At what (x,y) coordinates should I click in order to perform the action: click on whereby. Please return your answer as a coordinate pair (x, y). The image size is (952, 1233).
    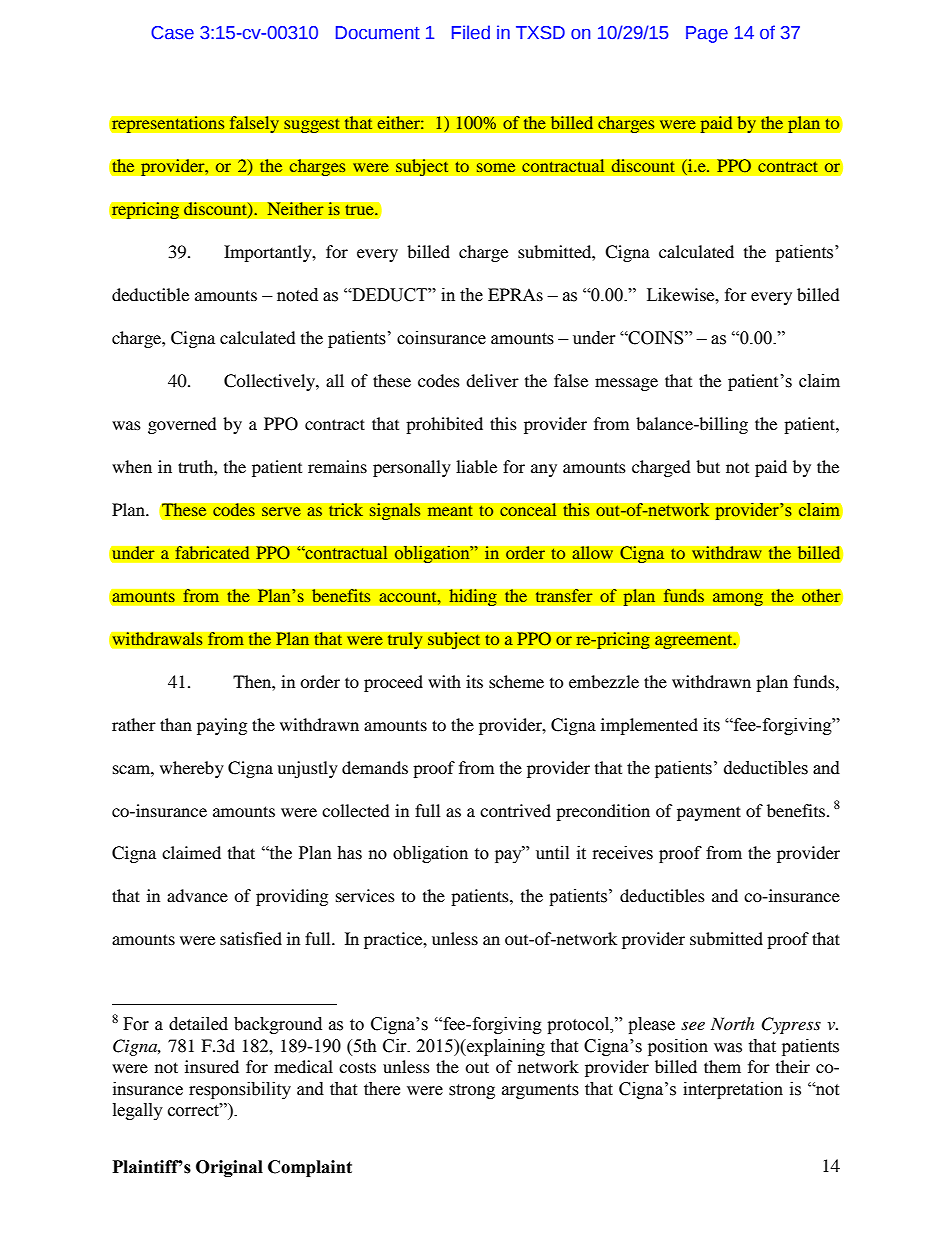
    Looking at the image, I should click on (192, 769).
